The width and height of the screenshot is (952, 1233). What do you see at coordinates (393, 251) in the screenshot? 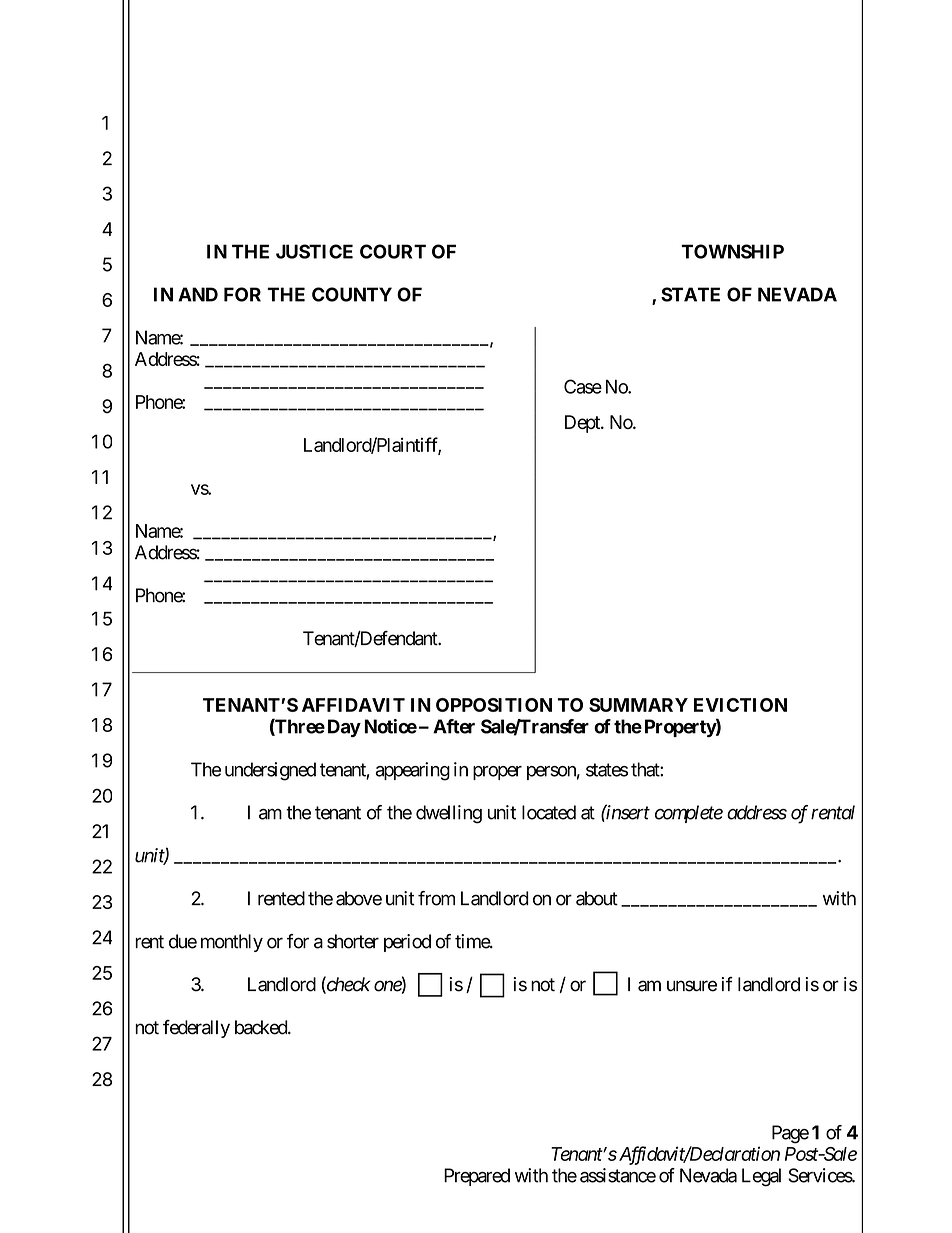
I see `COURT` at bounding box center [393, 251].
